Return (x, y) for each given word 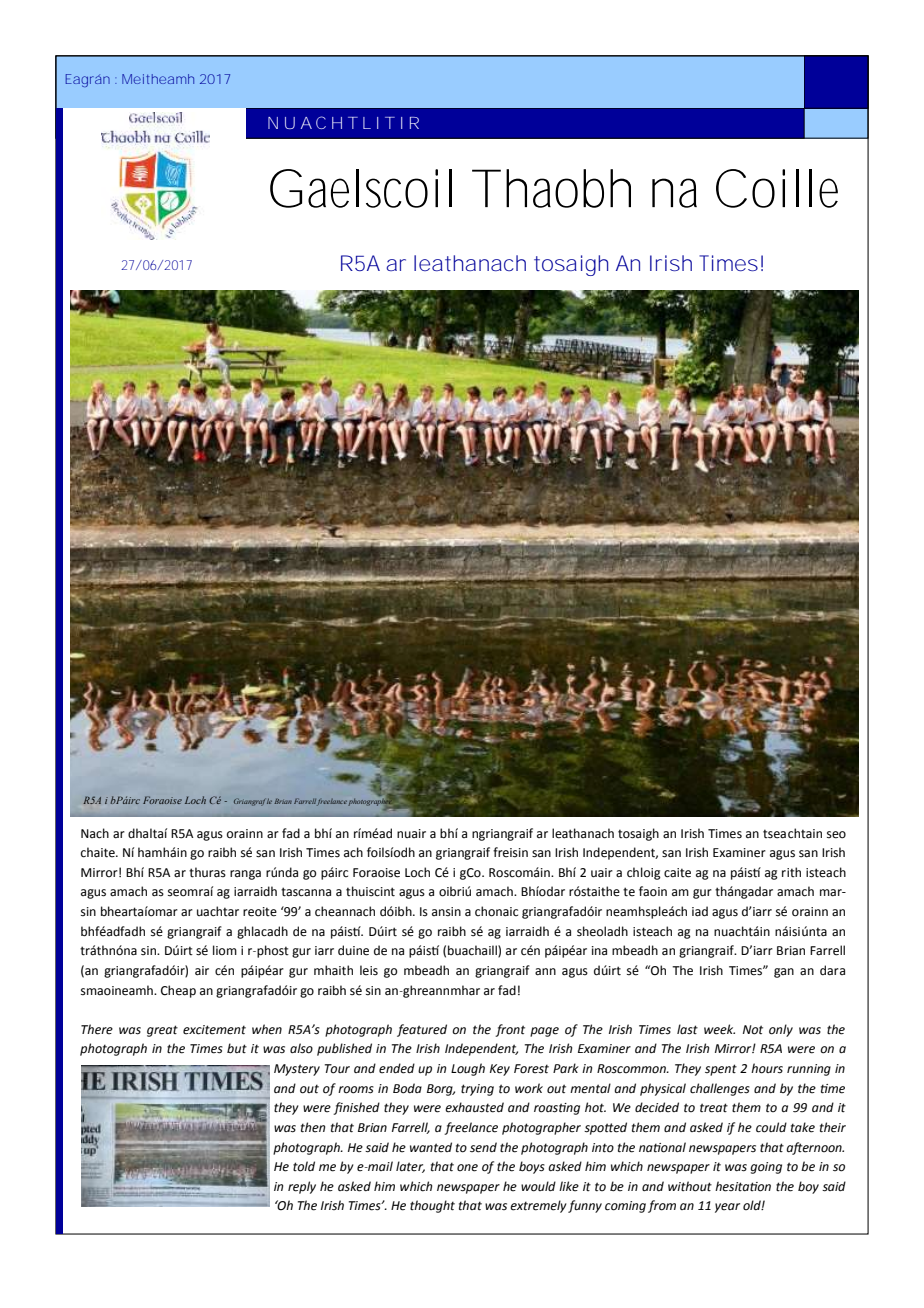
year (727, 1208)
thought (432, 1206)
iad (700, 911)
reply (302, 1187)
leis (369, 970)
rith (791, 872)
